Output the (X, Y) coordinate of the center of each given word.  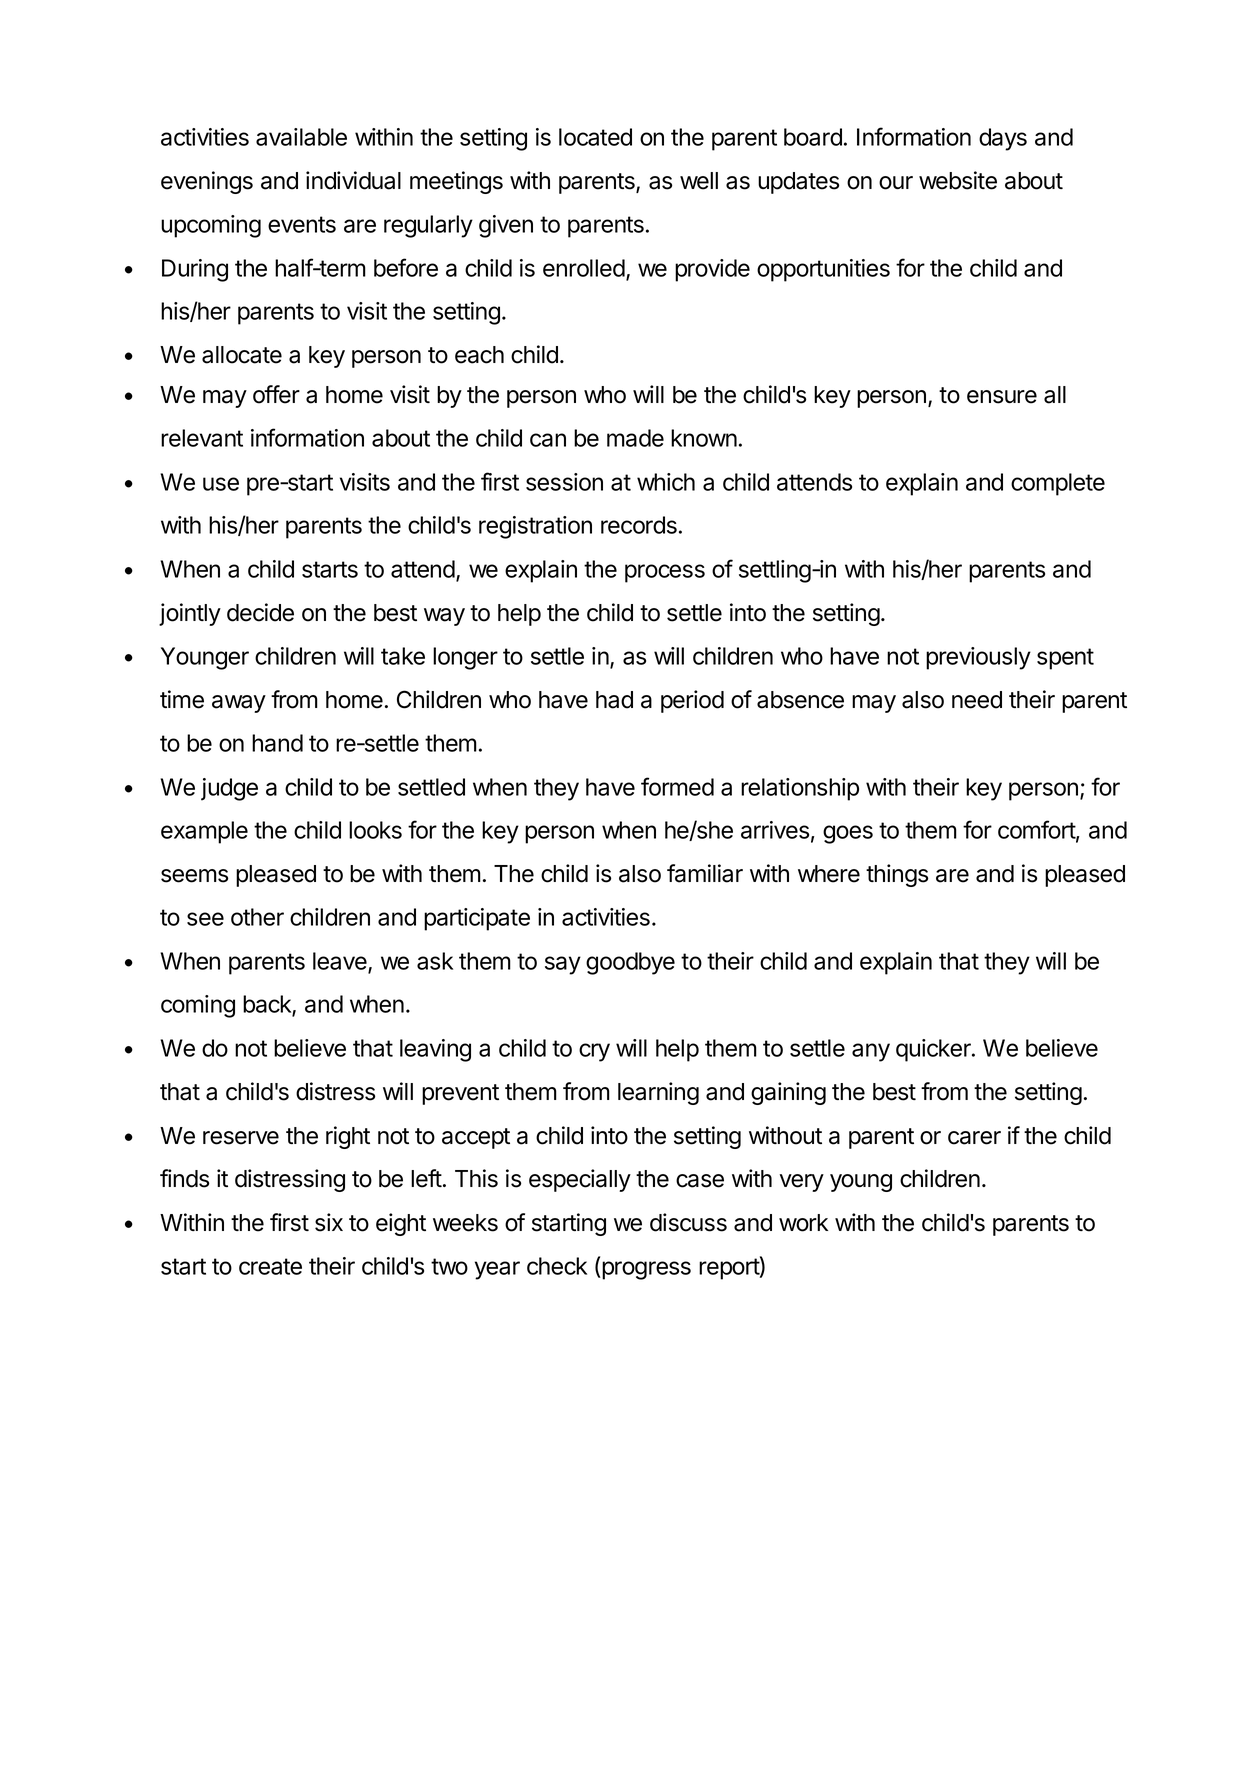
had (614, 700)
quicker (934, 1050)
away (239, 704)
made (635, 438)
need (977, 700)
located (595, 137)
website (958, 180)
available (301, 137)
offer (276, 394)
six (329, 1222)
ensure (1002, 397)
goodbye (630, 963)
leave (341, 962)
